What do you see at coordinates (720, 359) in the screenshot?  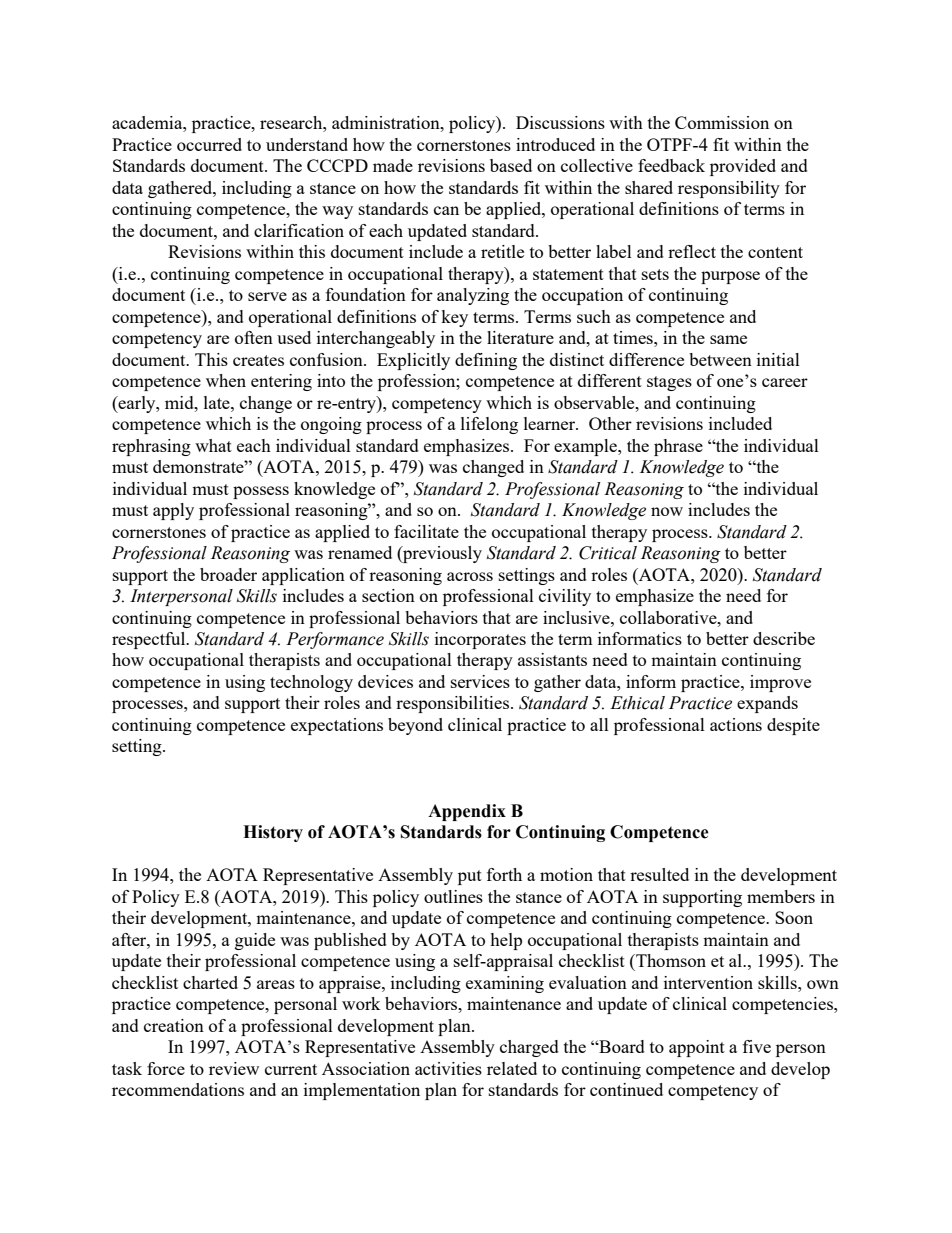 I see `between` at bounding box center [720, 359].
